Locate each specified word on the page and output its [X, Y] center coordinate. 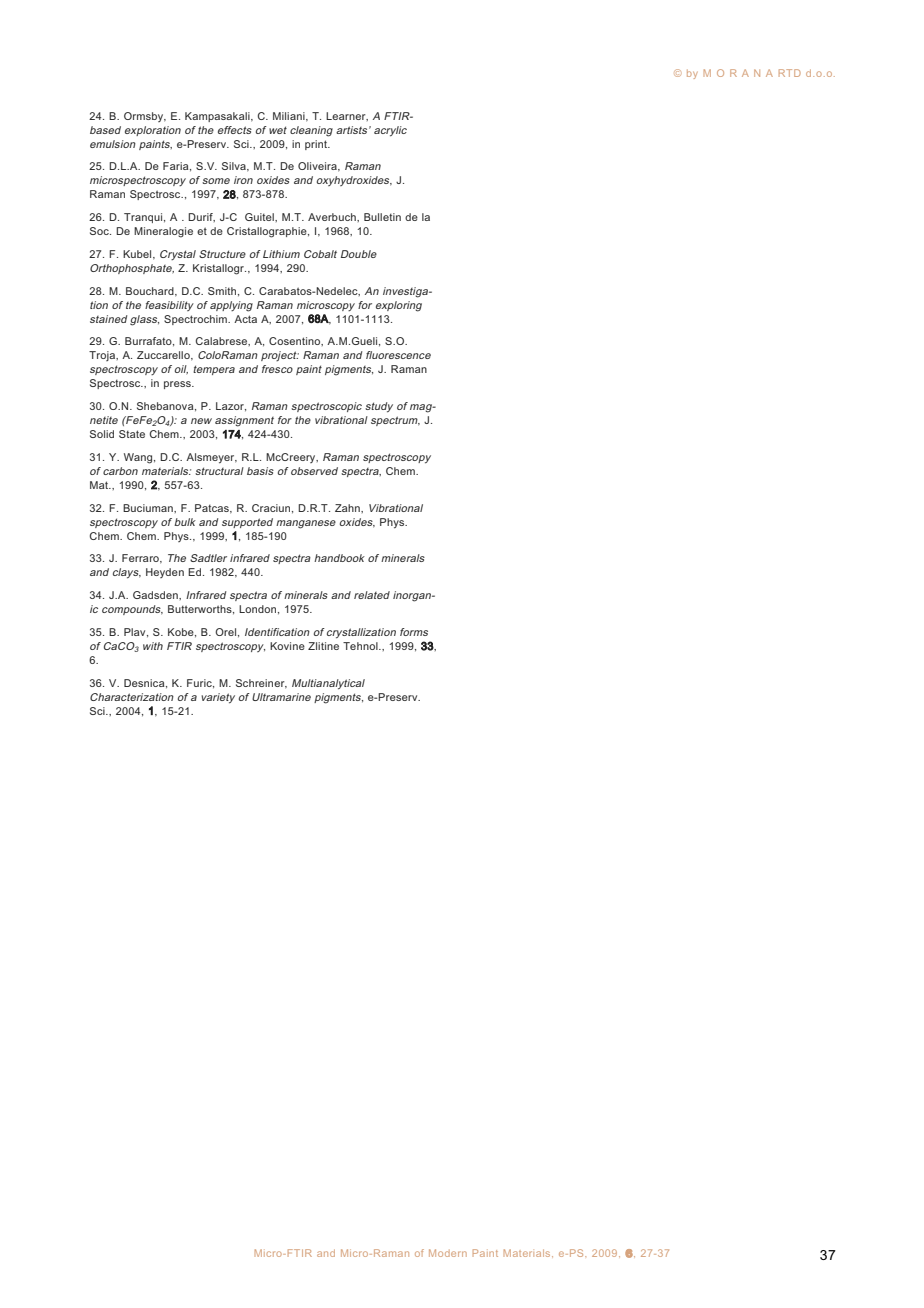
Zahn [348, 508]
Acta [245, 319]
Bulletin [382, 217]
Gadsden [156, 595]
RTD [790, 73]
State [132, 434]
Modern [448, 1253]
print [317, 145]
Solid [102, 434]
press [178, 385]
